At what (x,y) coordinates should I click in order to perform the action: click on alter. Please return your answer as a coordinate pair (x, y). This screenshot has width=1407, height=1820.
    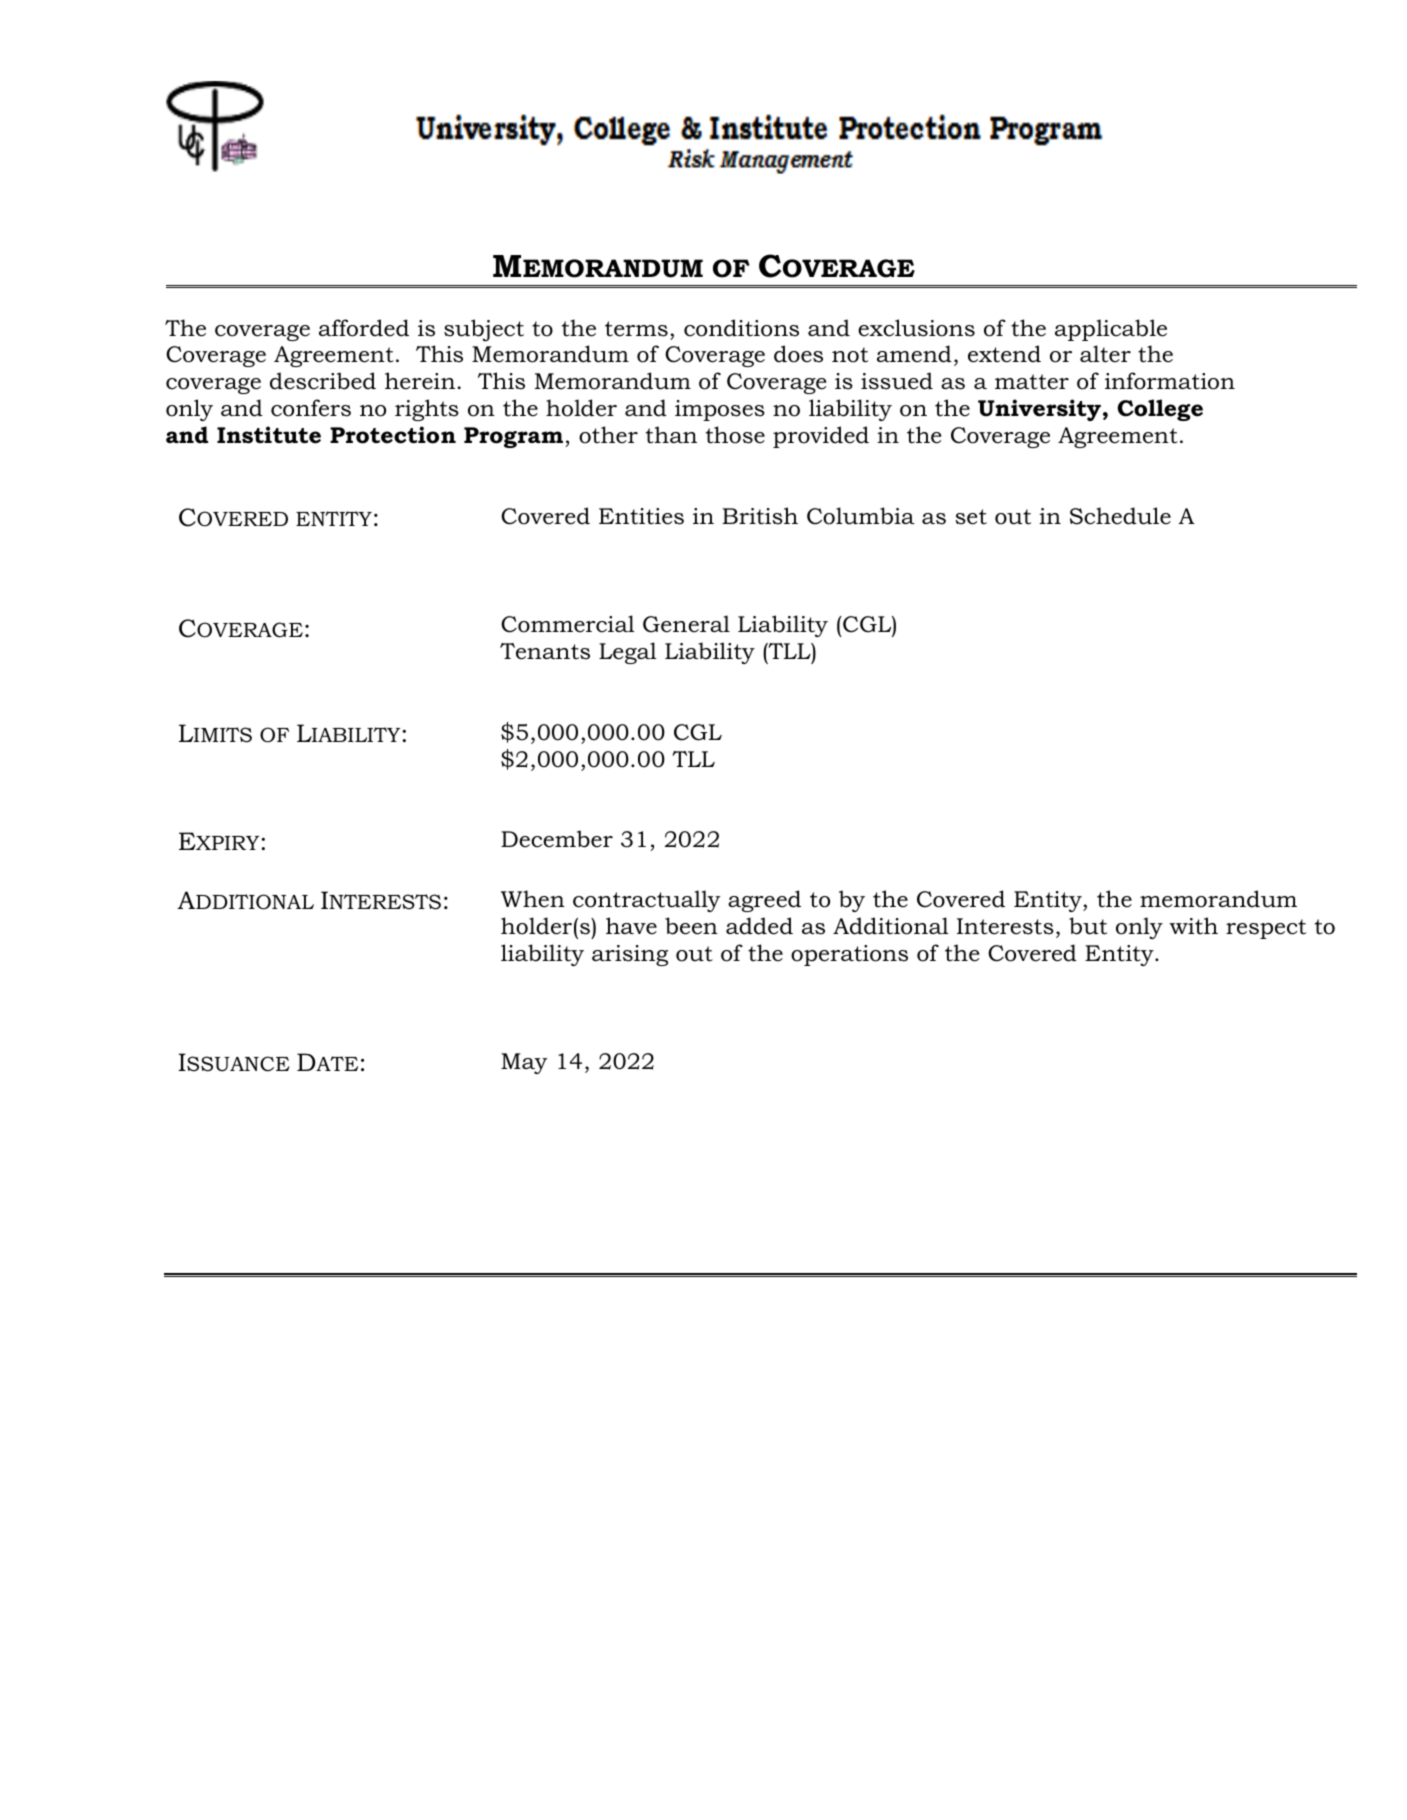
    Looking at the image, I should click on (1105, 354).
